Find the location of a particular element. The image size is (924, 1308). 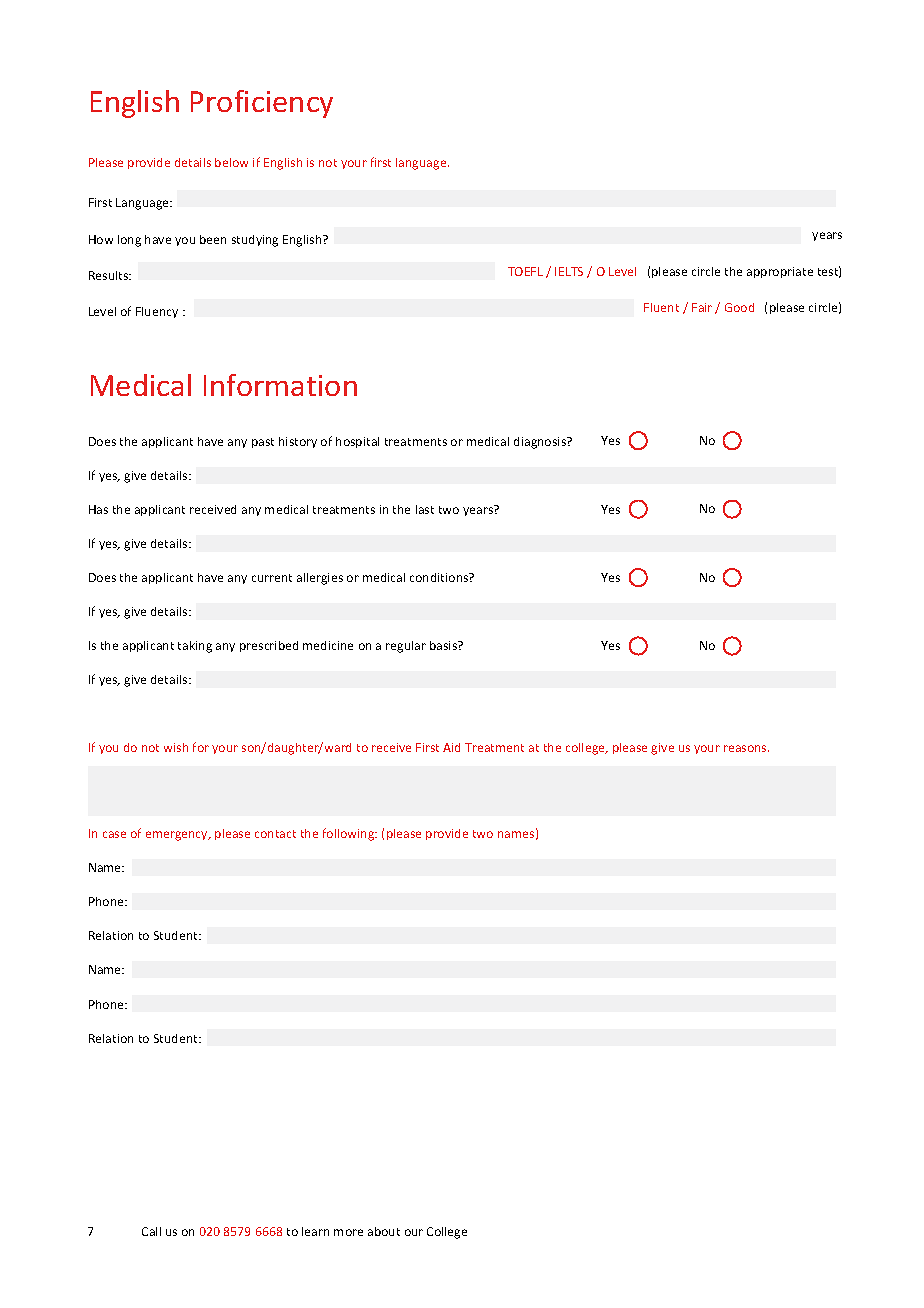

TOEFL is located at coordinates (525, 271).
